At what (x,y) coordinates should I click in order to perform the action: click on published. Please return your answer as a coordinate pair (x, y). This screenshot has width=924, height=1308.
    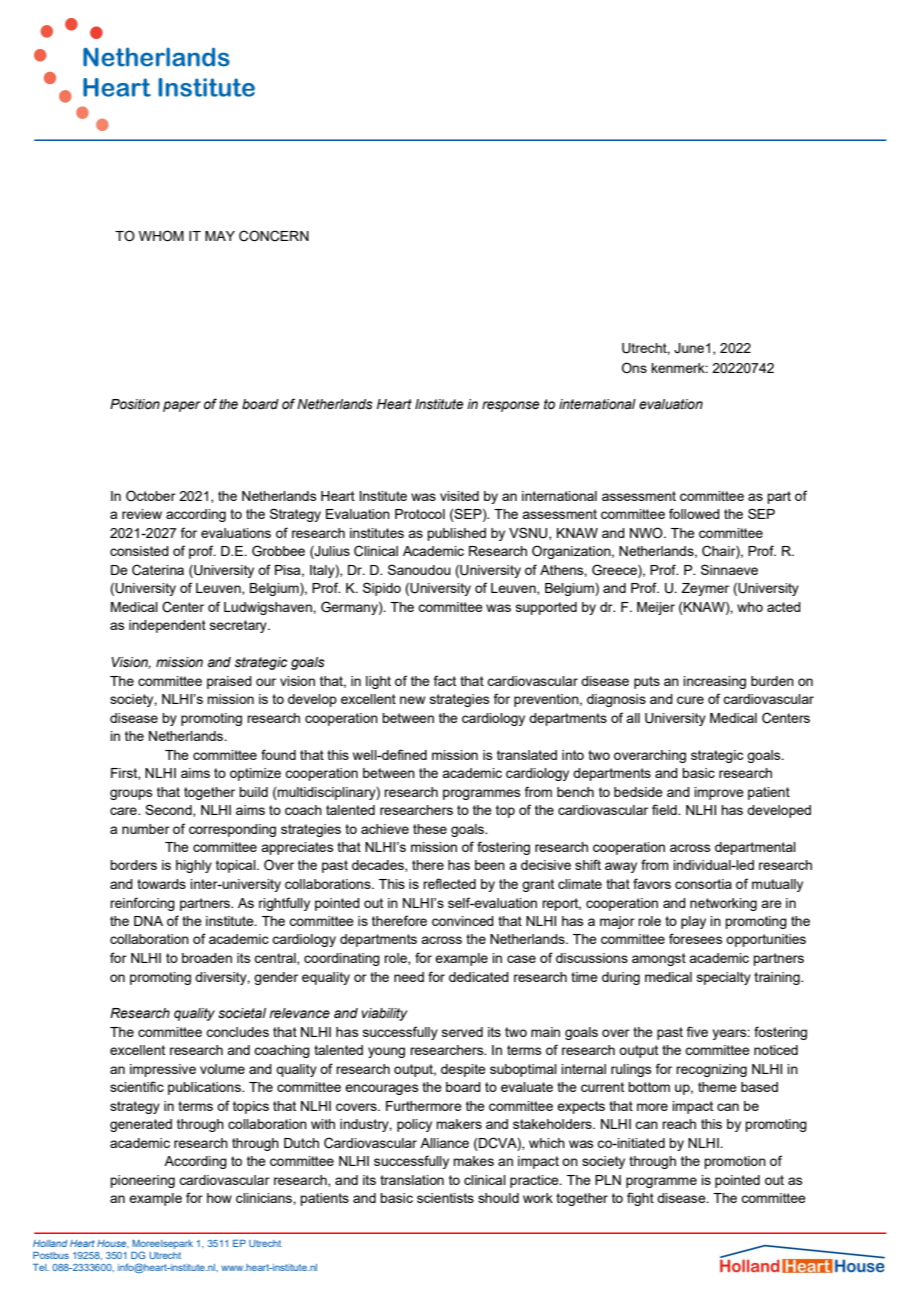
    Looking at the image, I should click on (456, 534).
